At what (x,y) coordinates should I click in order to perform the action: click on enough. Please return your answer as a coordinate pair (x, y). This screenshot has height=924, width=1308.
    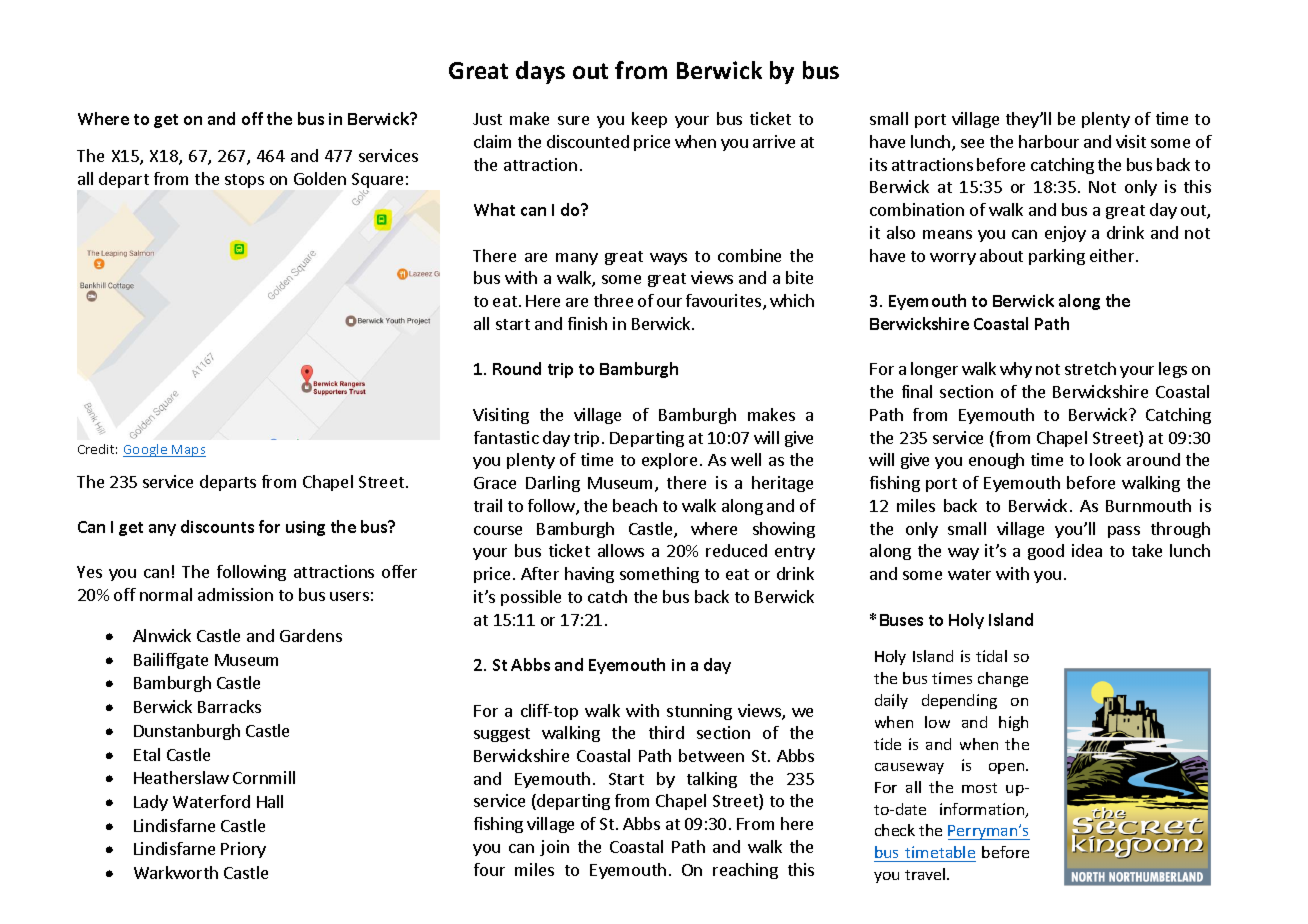
    Looking at the image, I should click on (996, 461).
